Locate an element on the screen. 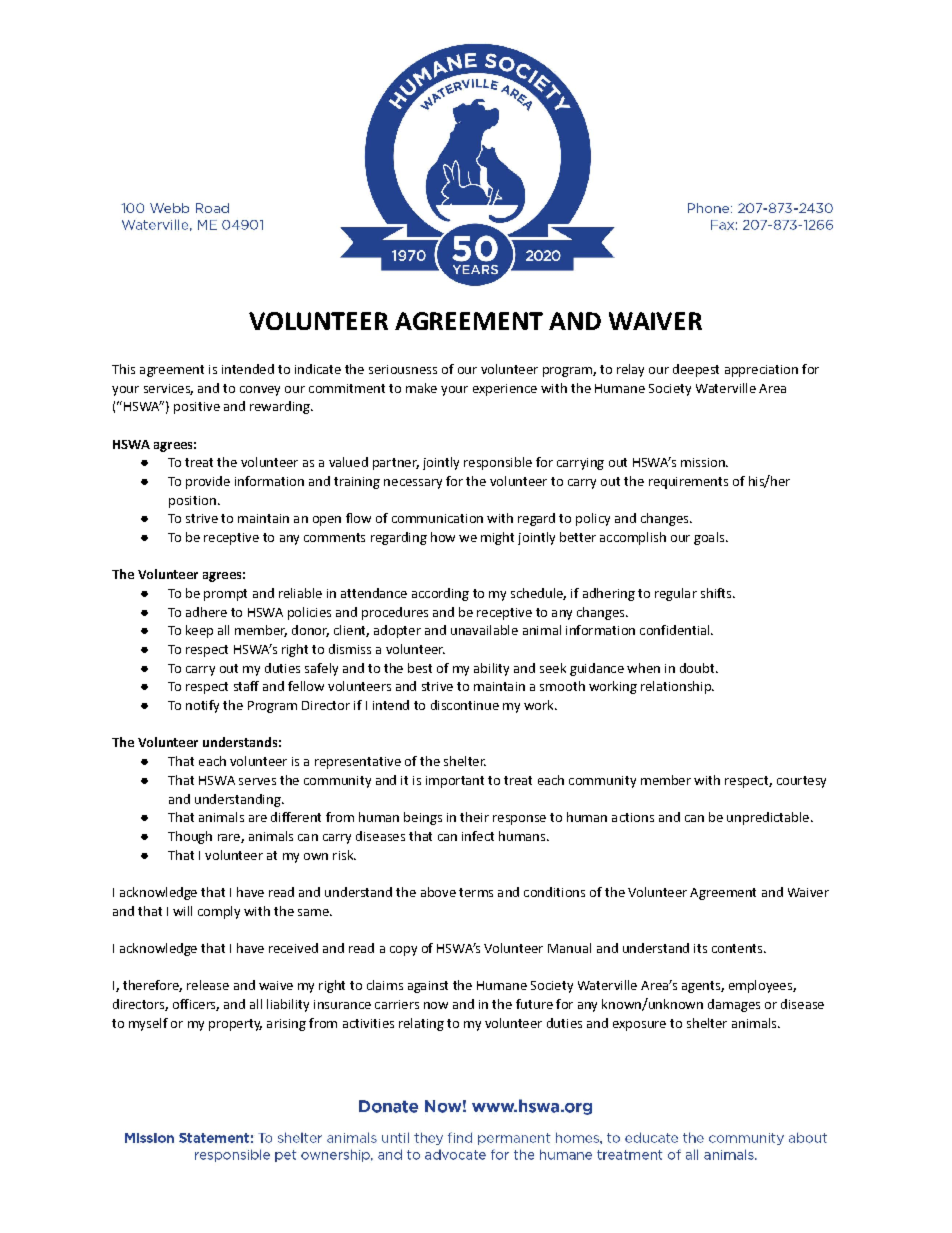 The image size is (952, 1233). notify is located at coordinates (202, 706).
